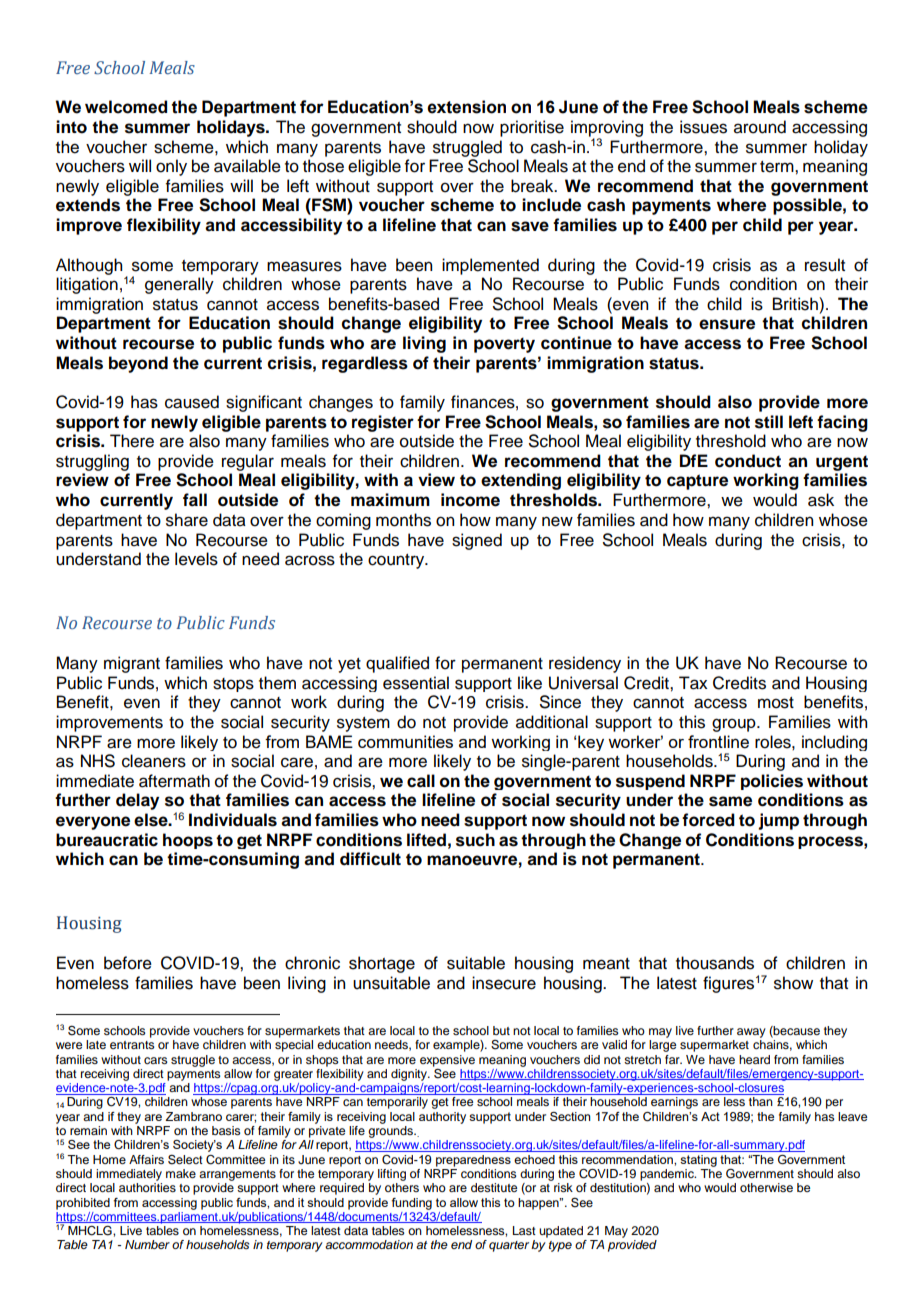 The height and width of the screenshot is (1308, 924). Describe the element at coordinates (416, 683) in the screenshot. I see `essential` at that location.
